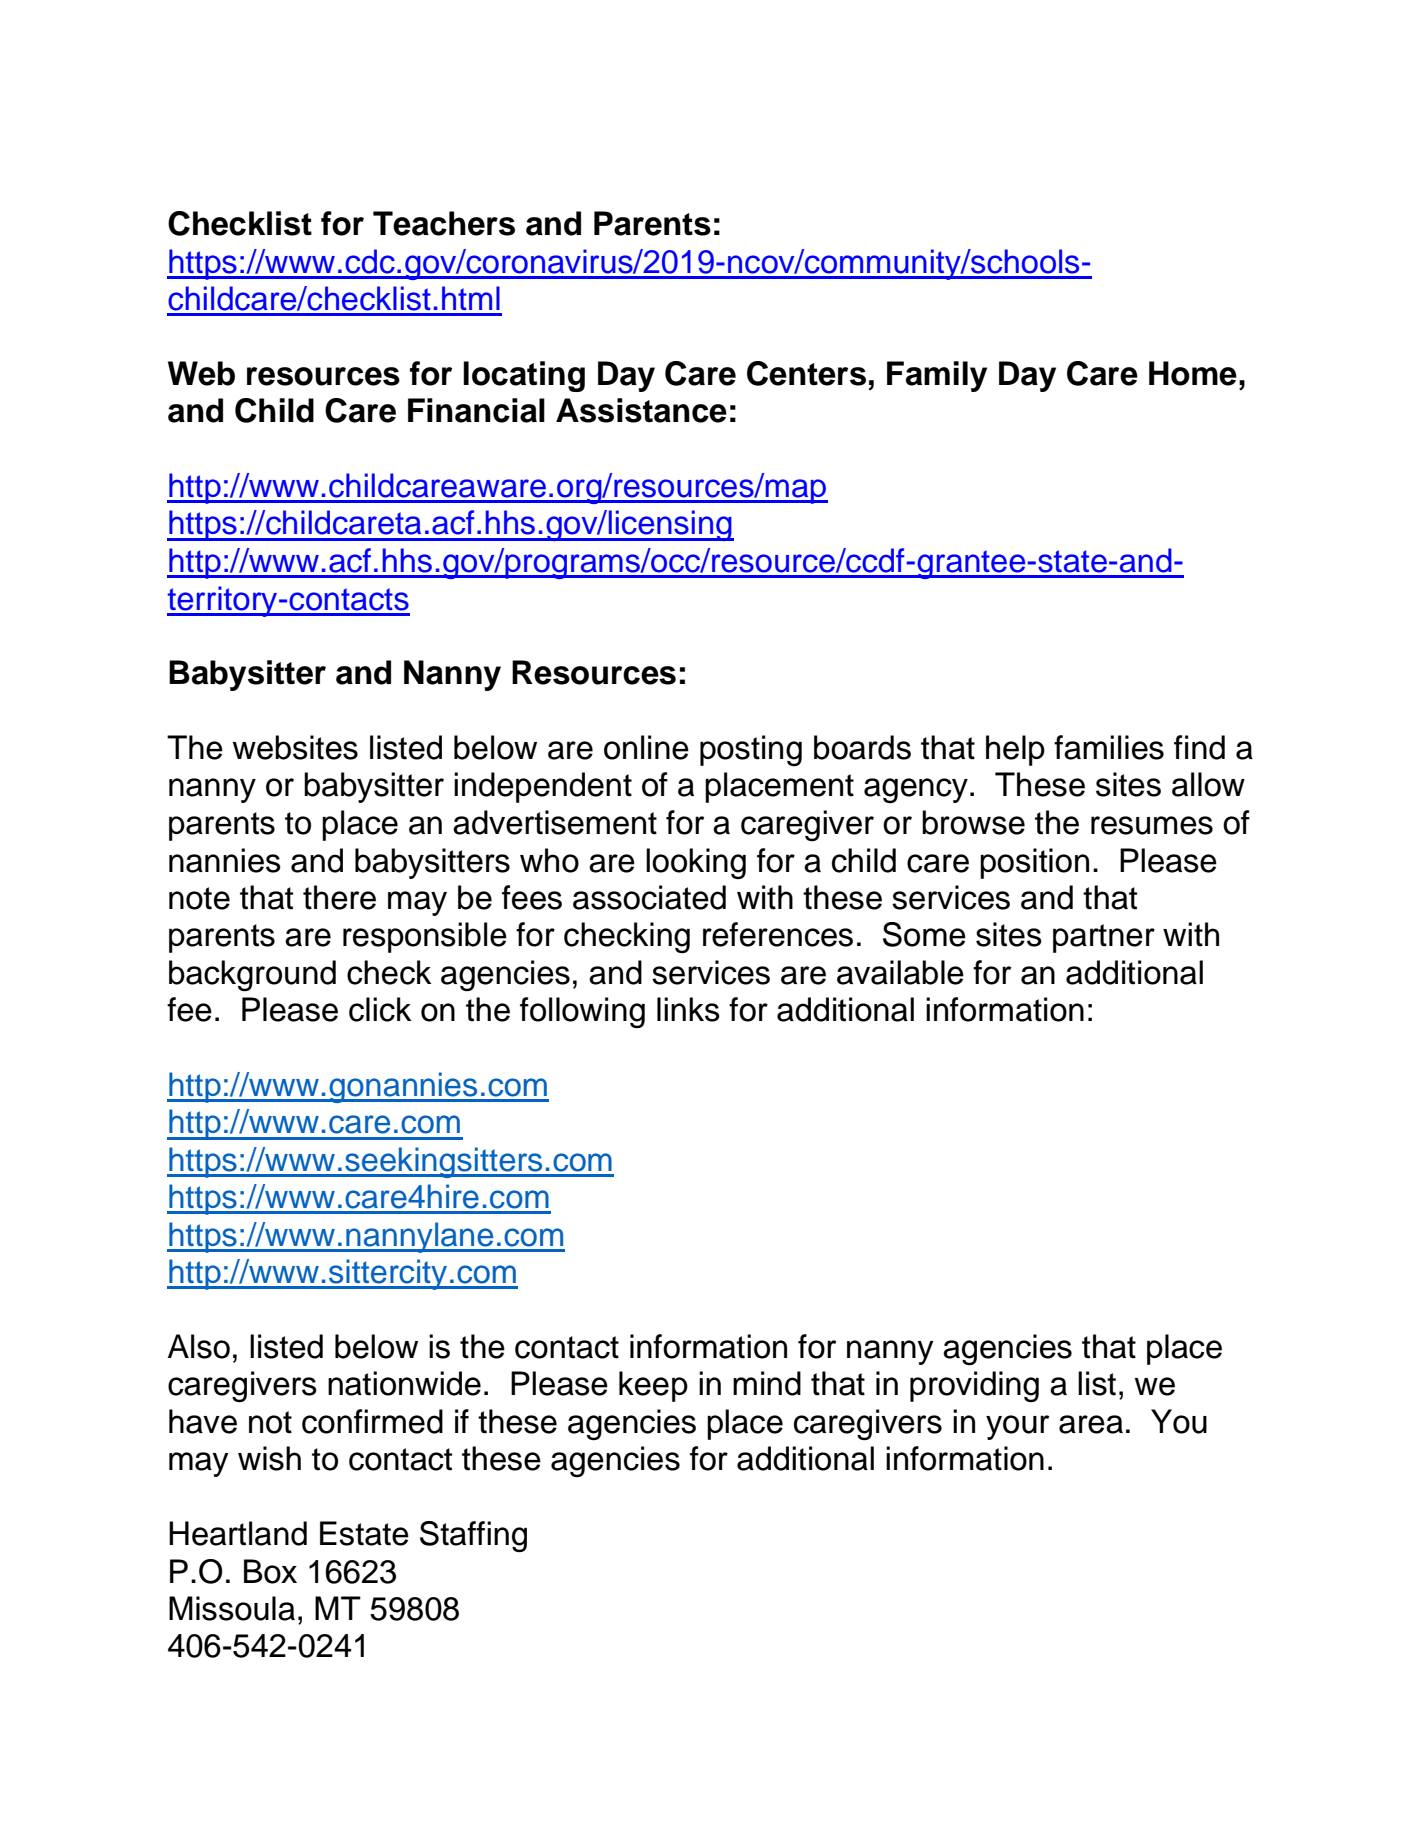 This page has width=1422, height=1841. Describe the element at coordinates (806, 373) in the page. I see `Centers` at that location.
